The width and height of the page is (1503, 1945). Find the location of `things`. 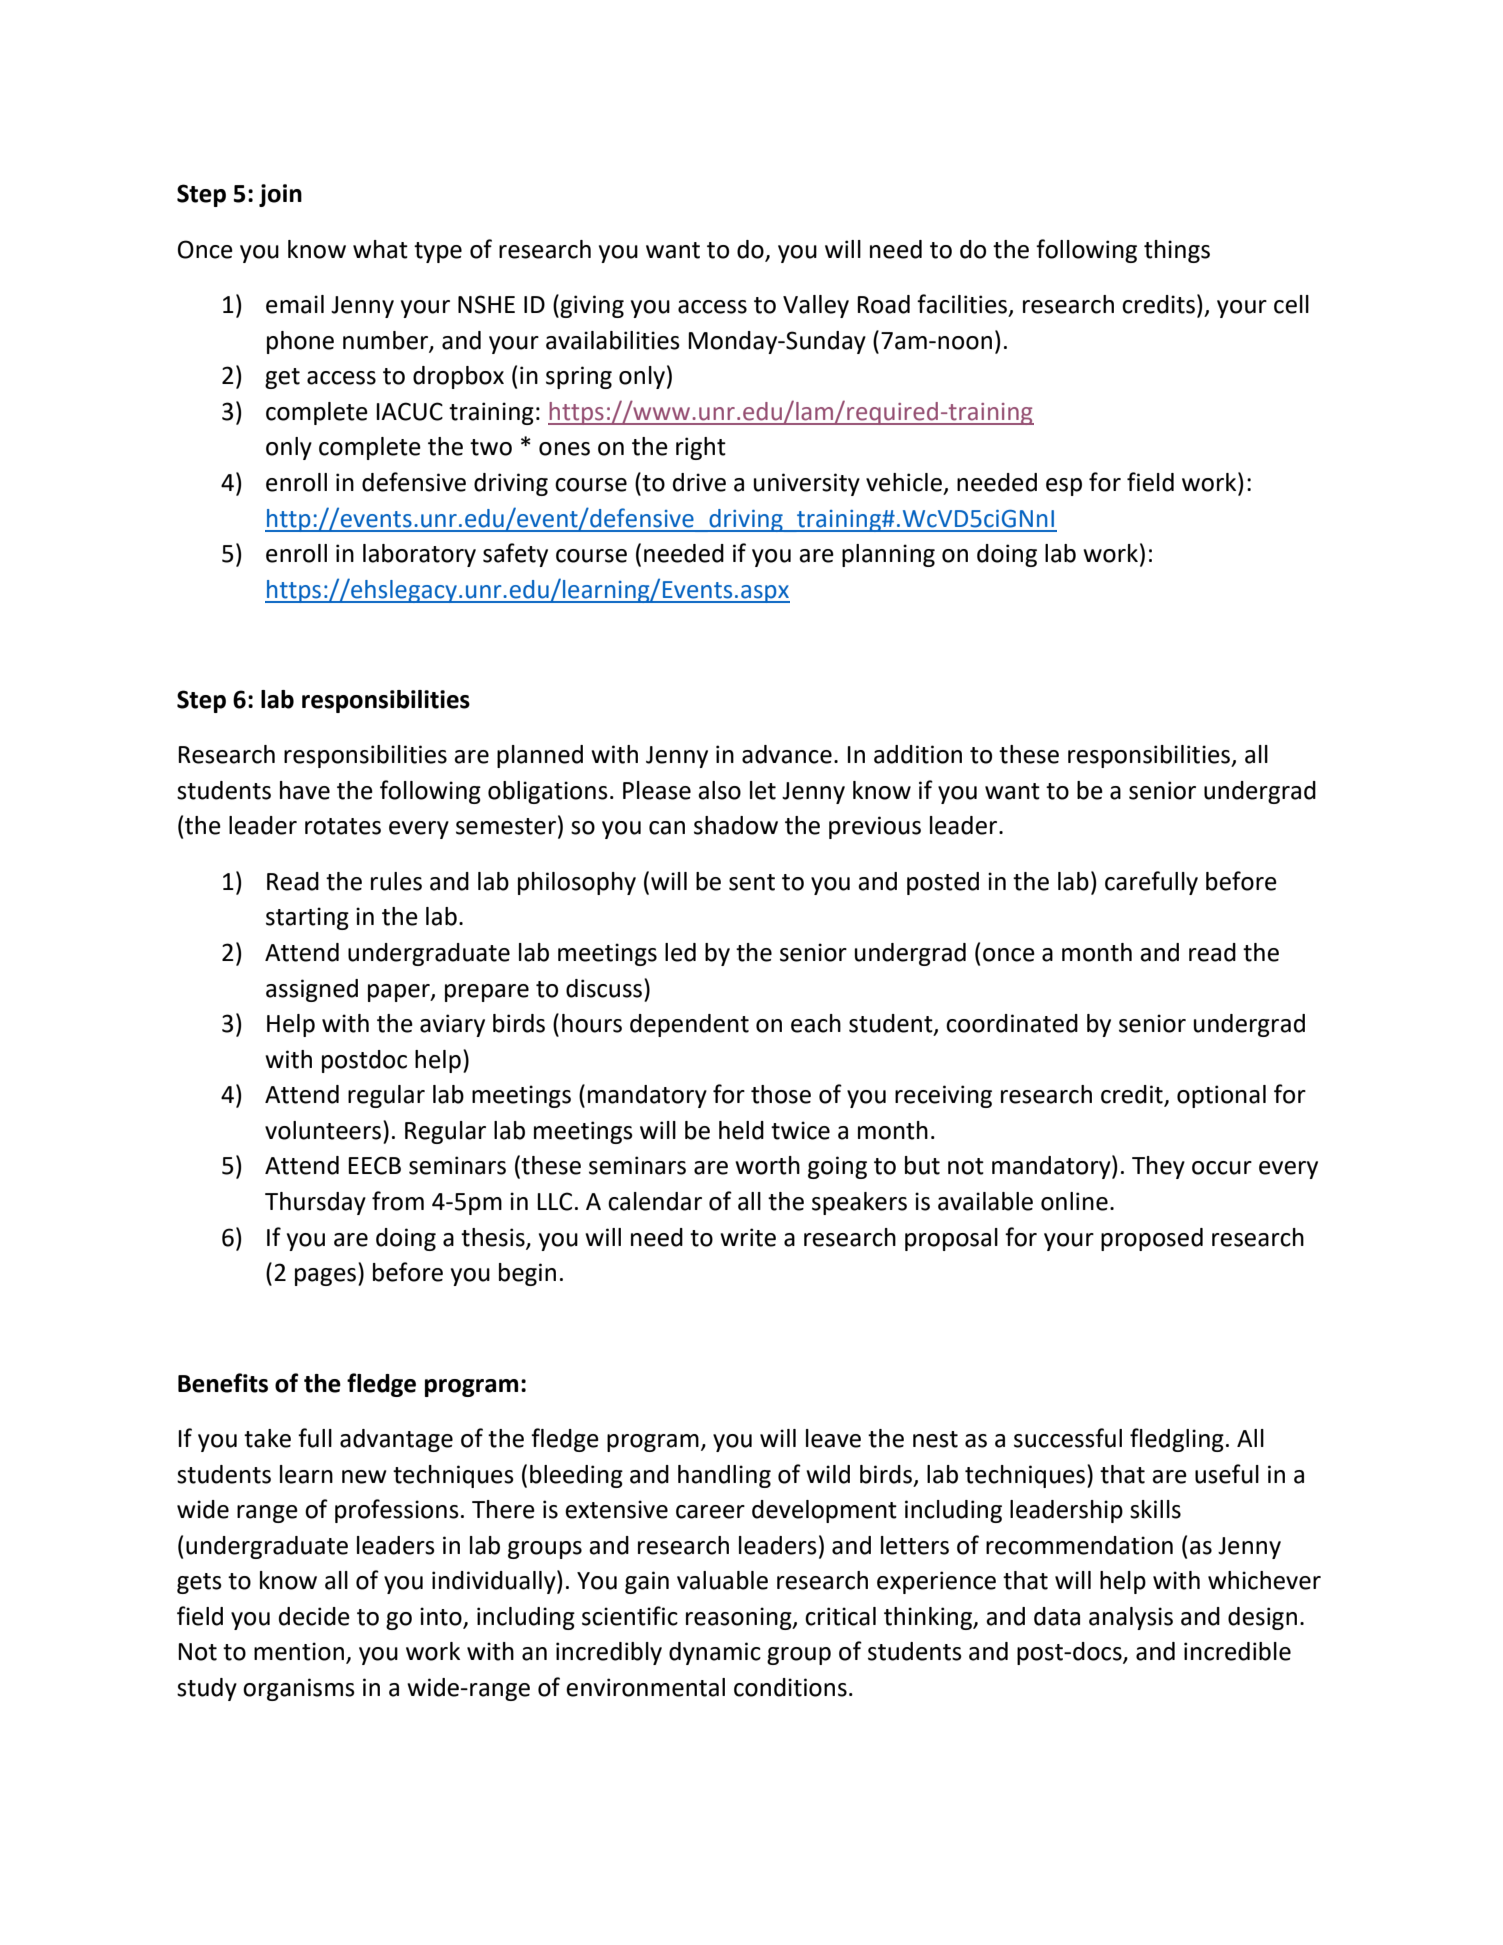

things is located at coordinates (1177, 251).
